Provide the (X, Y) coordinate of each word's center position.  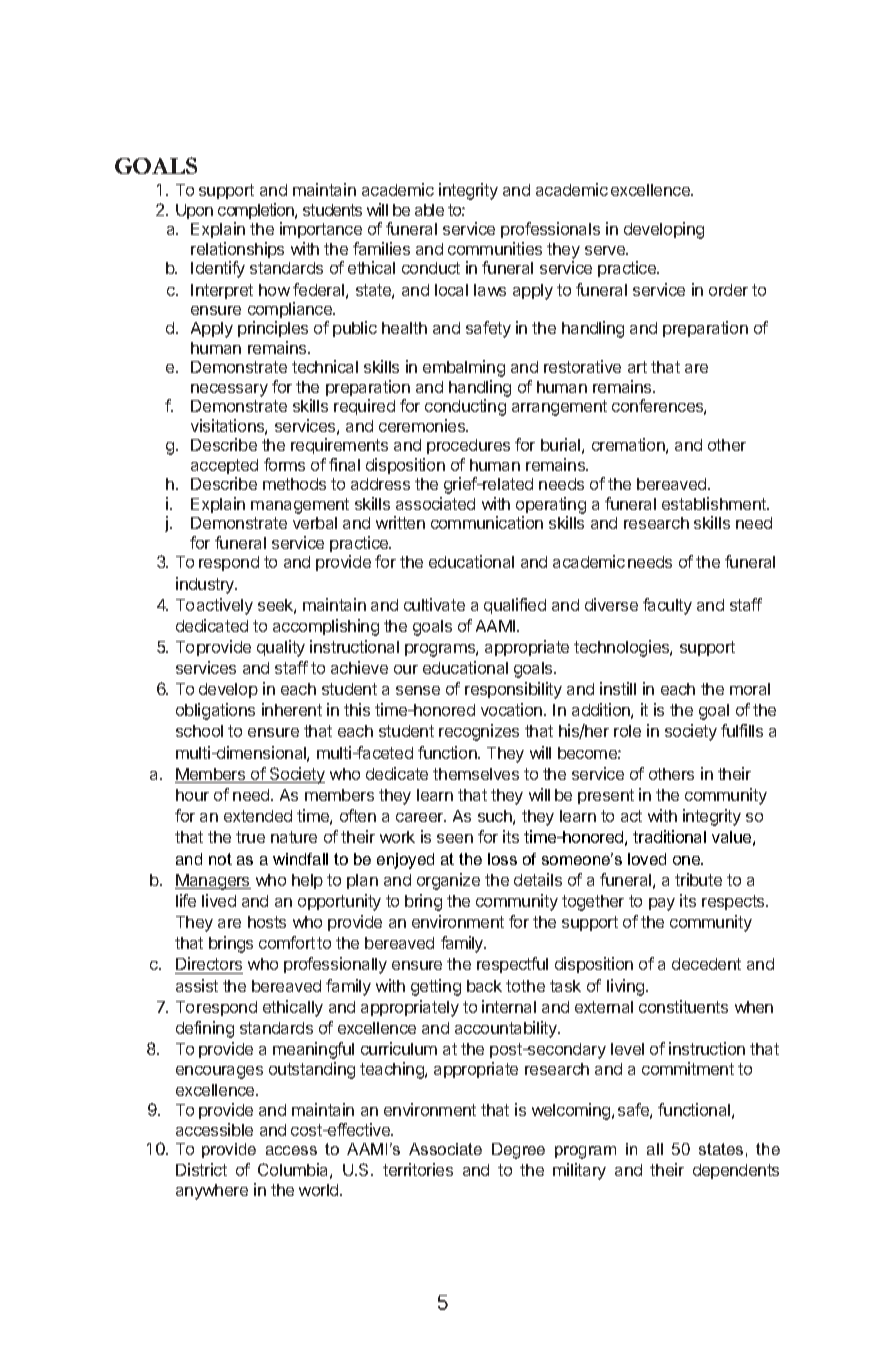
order (728, 290)
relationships (237, 250)
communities (495, 248)
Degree (518, 1151)
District (201, 1169)
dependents (736, 1171)
